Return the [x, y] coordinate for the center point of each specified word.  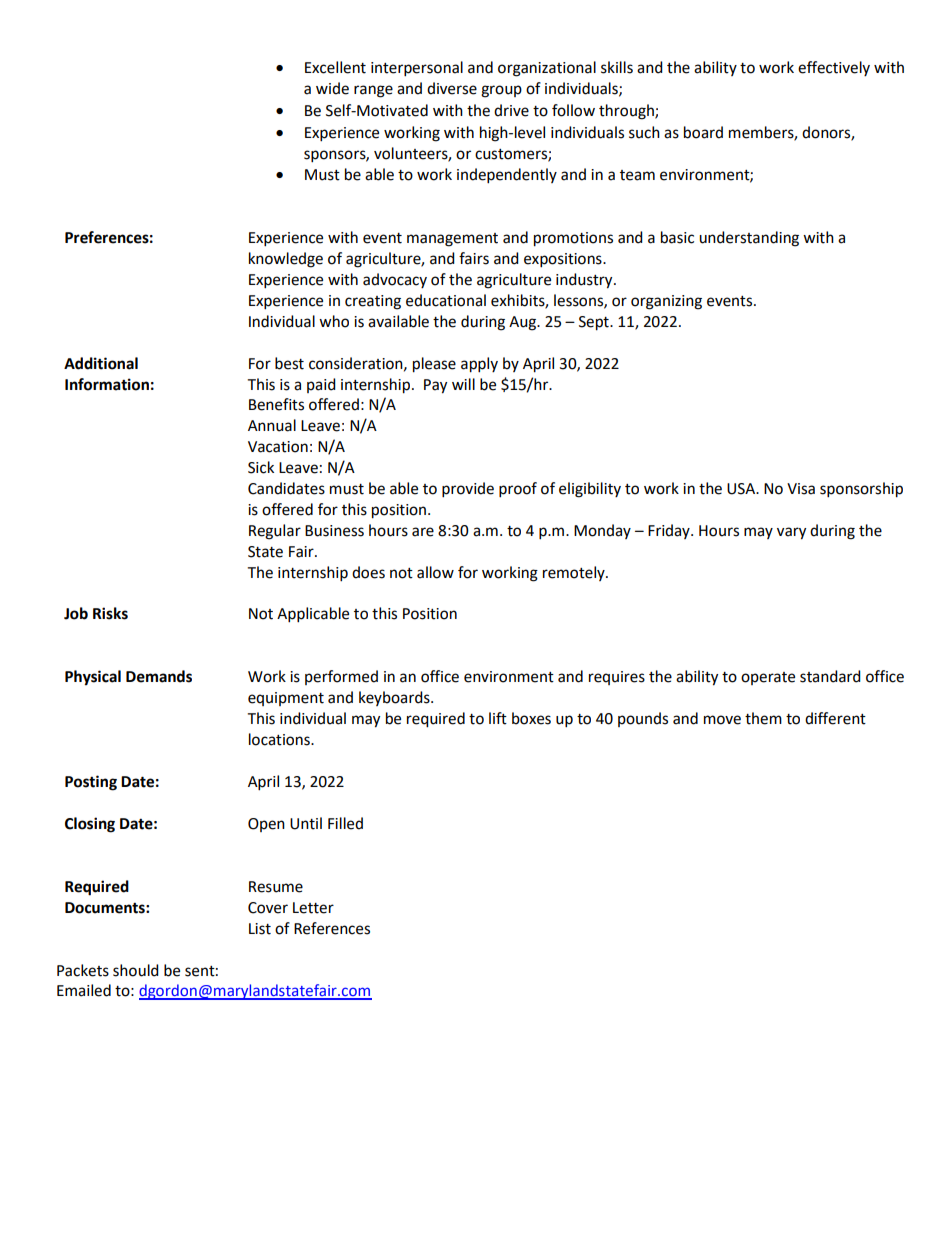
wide [332, 88]
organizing [666, 302]
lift [498, 718]
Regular [275, 532]
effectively [834, 68]
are [423, 532]
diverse [452, 88]
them [763, 718]
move [722, 720]
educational [446, 300]
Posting [91, 783]
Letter [313, 908]
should [136, 970]
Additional [101, 363]
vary [791, 533]
